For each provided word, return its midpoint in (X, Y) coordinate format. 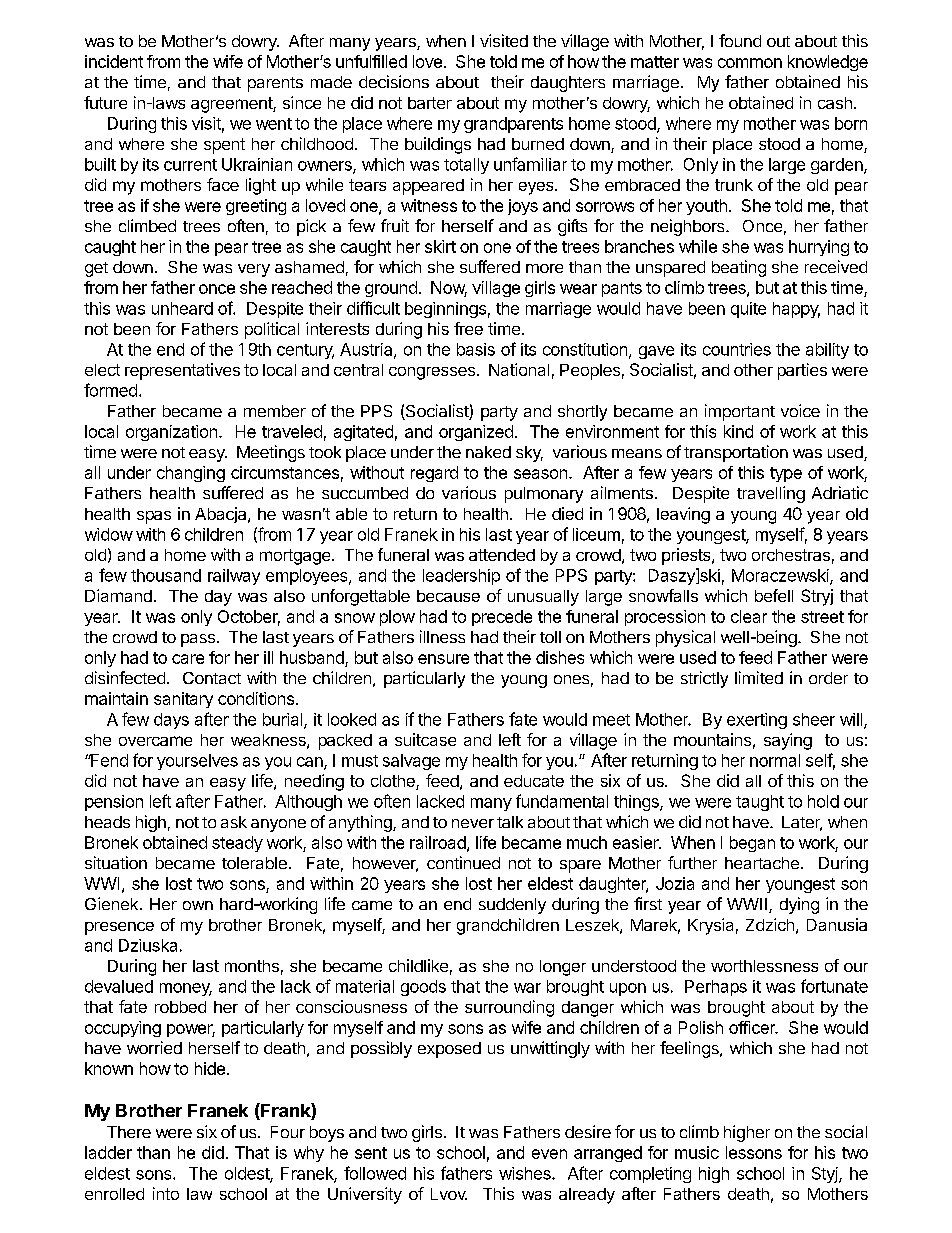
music (697, 1152)
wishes (526, 1173)
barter (430, 103)
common (750, 63)
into (166, 1193)
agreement (232, 105)
